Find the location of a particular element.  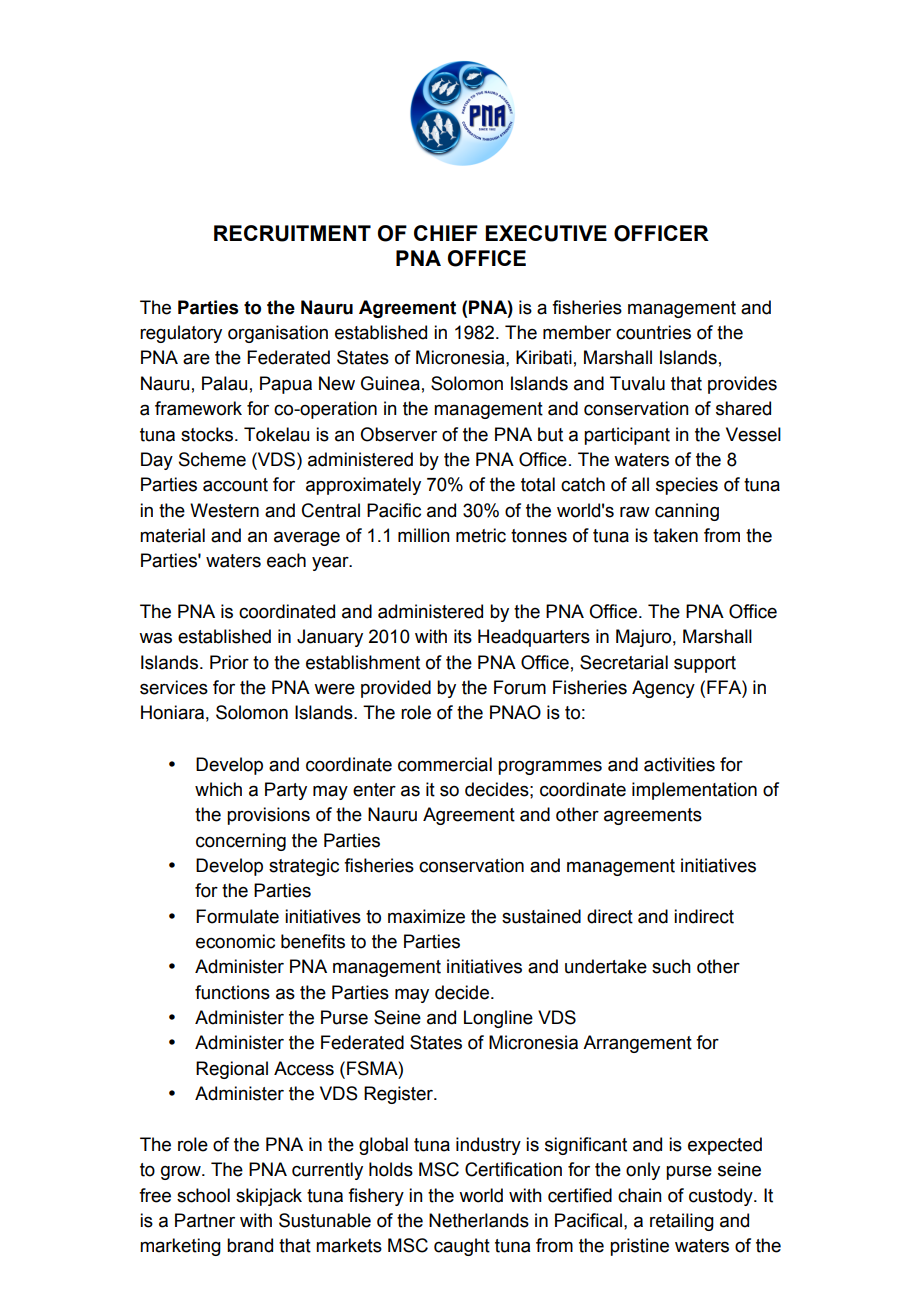

CHIEF is located at coordinates (446, 233).
